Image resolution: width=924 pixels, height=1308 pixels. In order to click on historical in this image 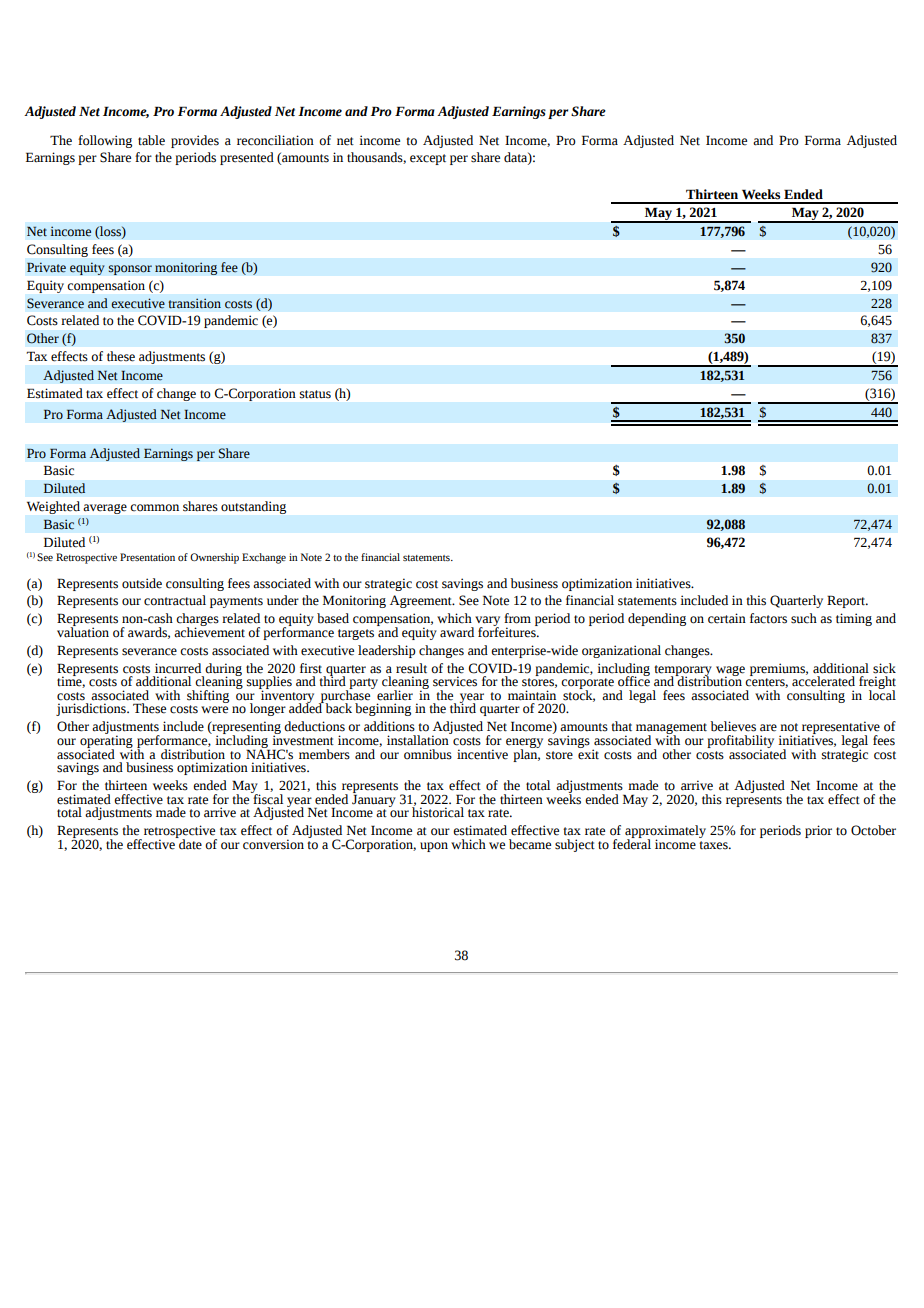, I will do `click(438, 811)`.
